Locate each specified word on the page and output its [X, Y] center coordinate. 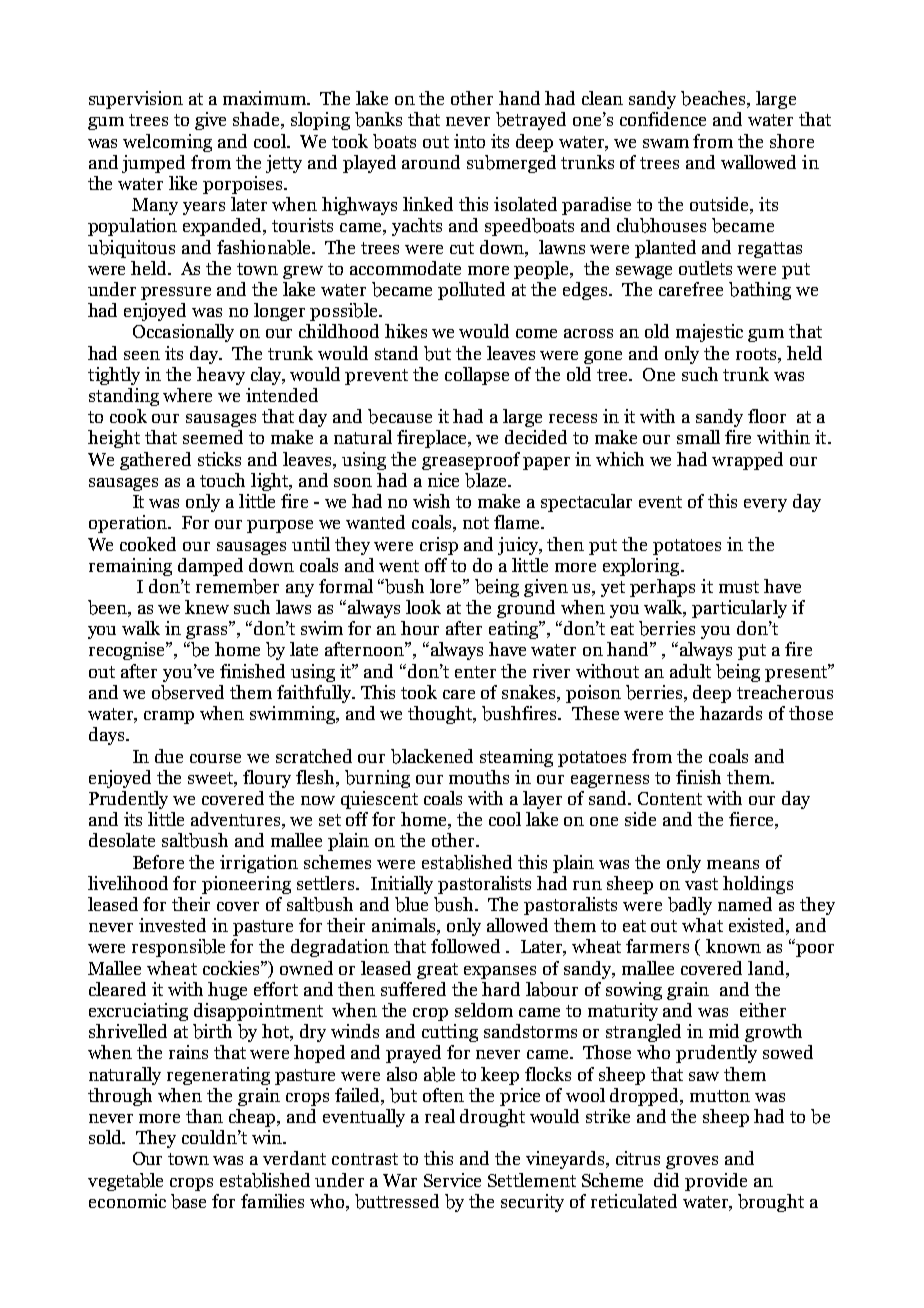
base [188, 1201]
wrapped [747, 461]
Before [158, 862]
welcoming [167, 143]
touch [222, 480]
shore [792, 141]
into [469, 141]
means [733, 864]
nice [443, 480]
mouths [479, 777]
